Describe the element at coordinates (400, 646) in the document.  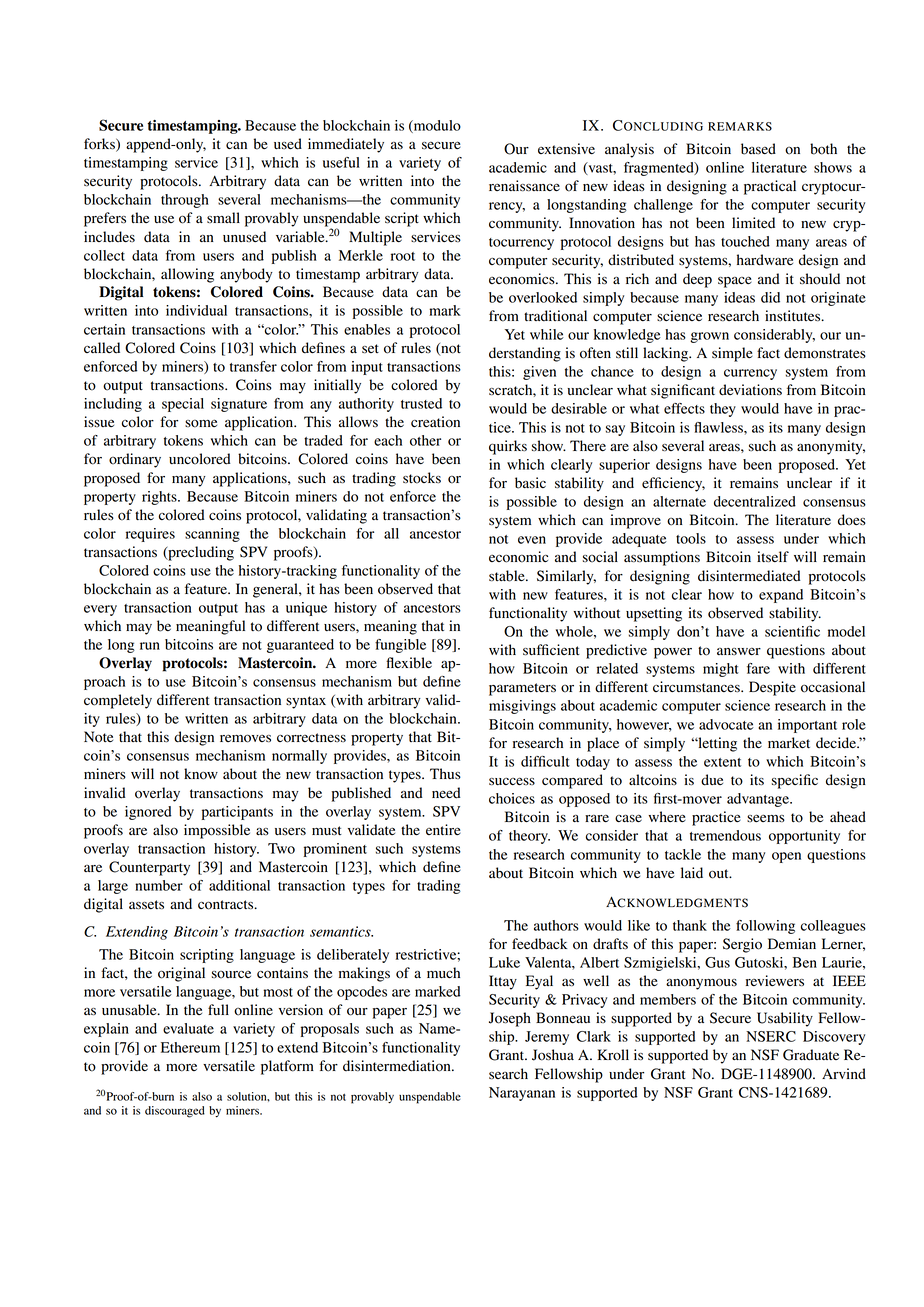
I see `fungible` at that location.
